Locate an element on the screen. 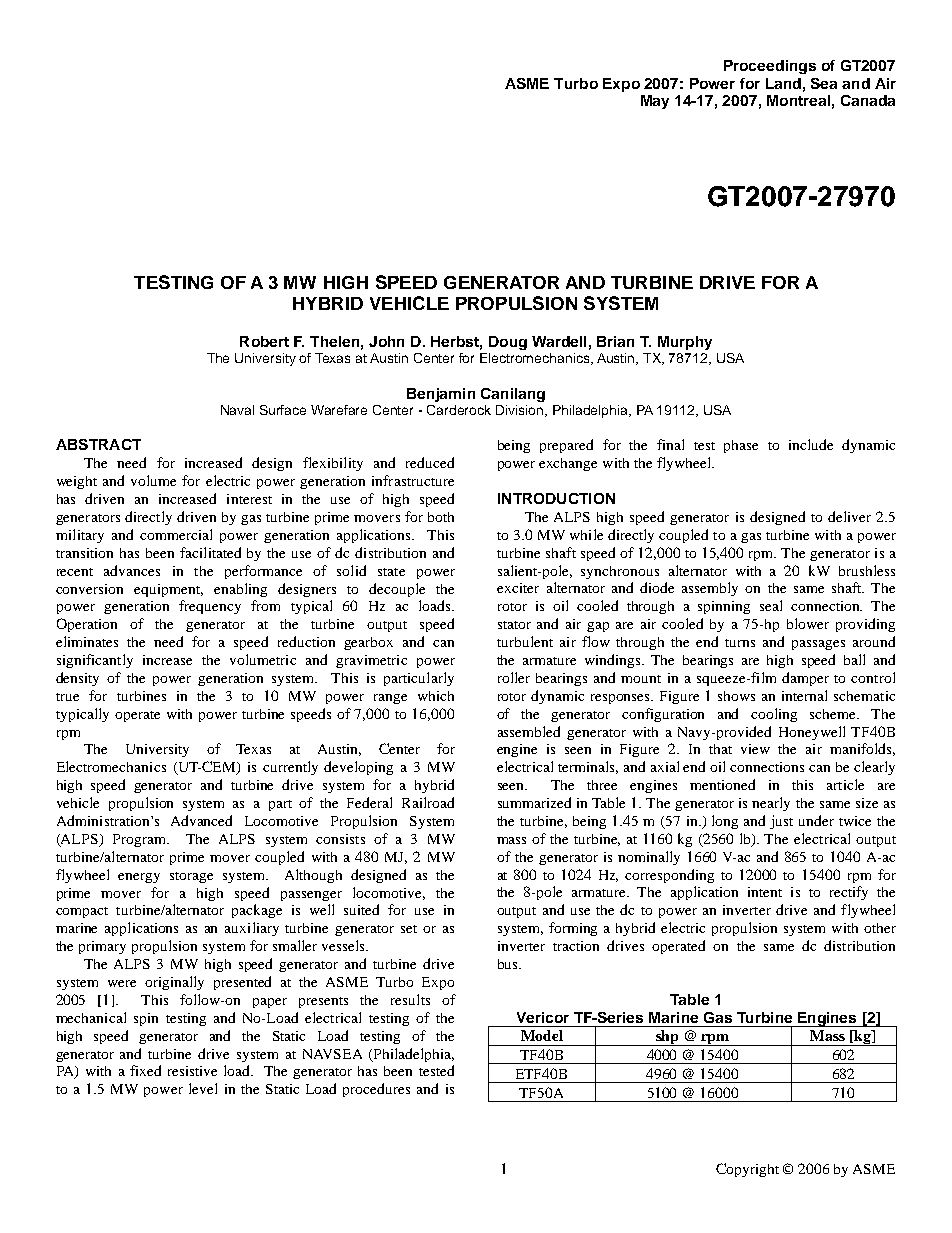 This screenshot has height=1233, width=952. stator is located at coordinates (514, 625).
